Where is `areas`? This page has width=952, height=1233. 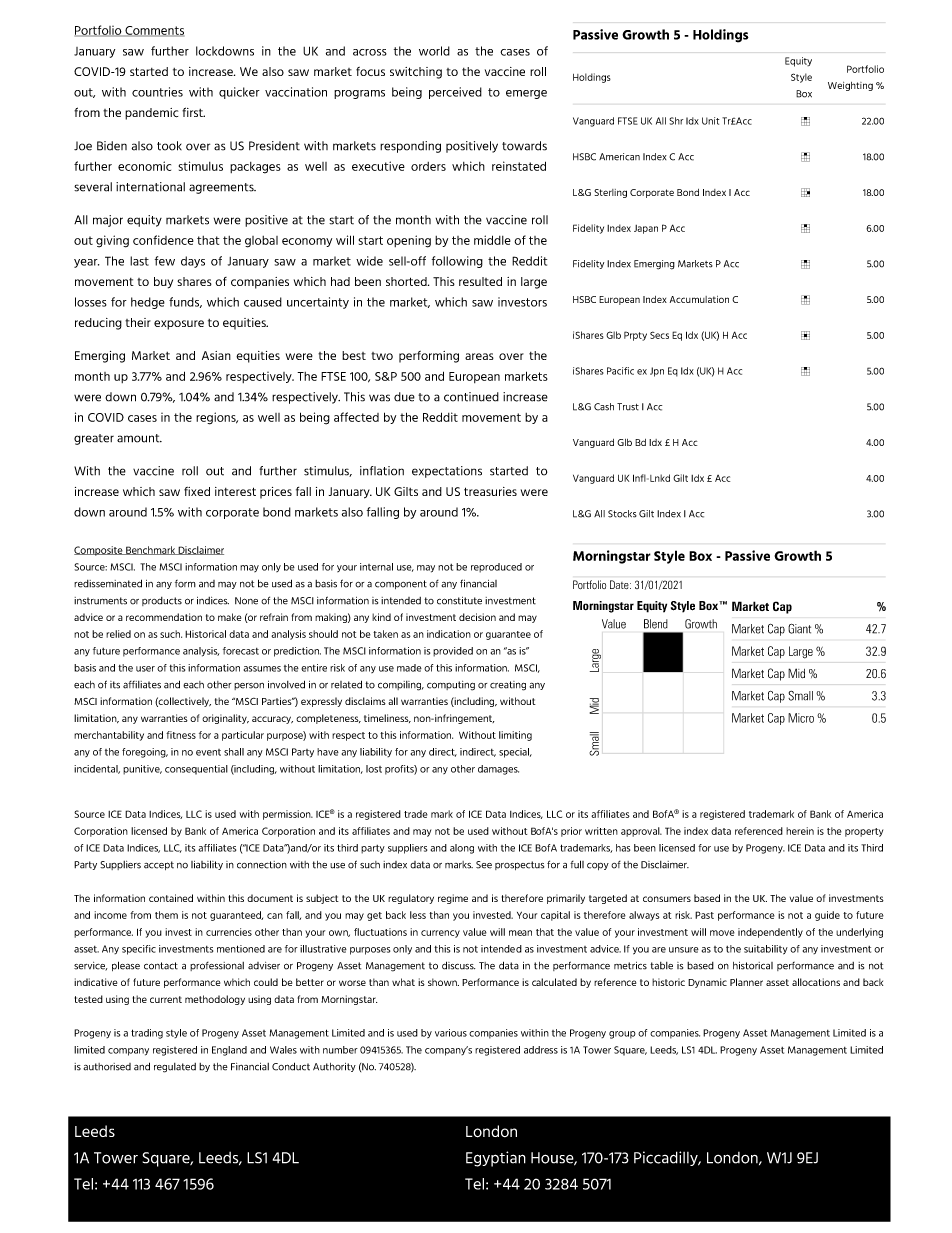
areas is located at coordinates (479, 356).
